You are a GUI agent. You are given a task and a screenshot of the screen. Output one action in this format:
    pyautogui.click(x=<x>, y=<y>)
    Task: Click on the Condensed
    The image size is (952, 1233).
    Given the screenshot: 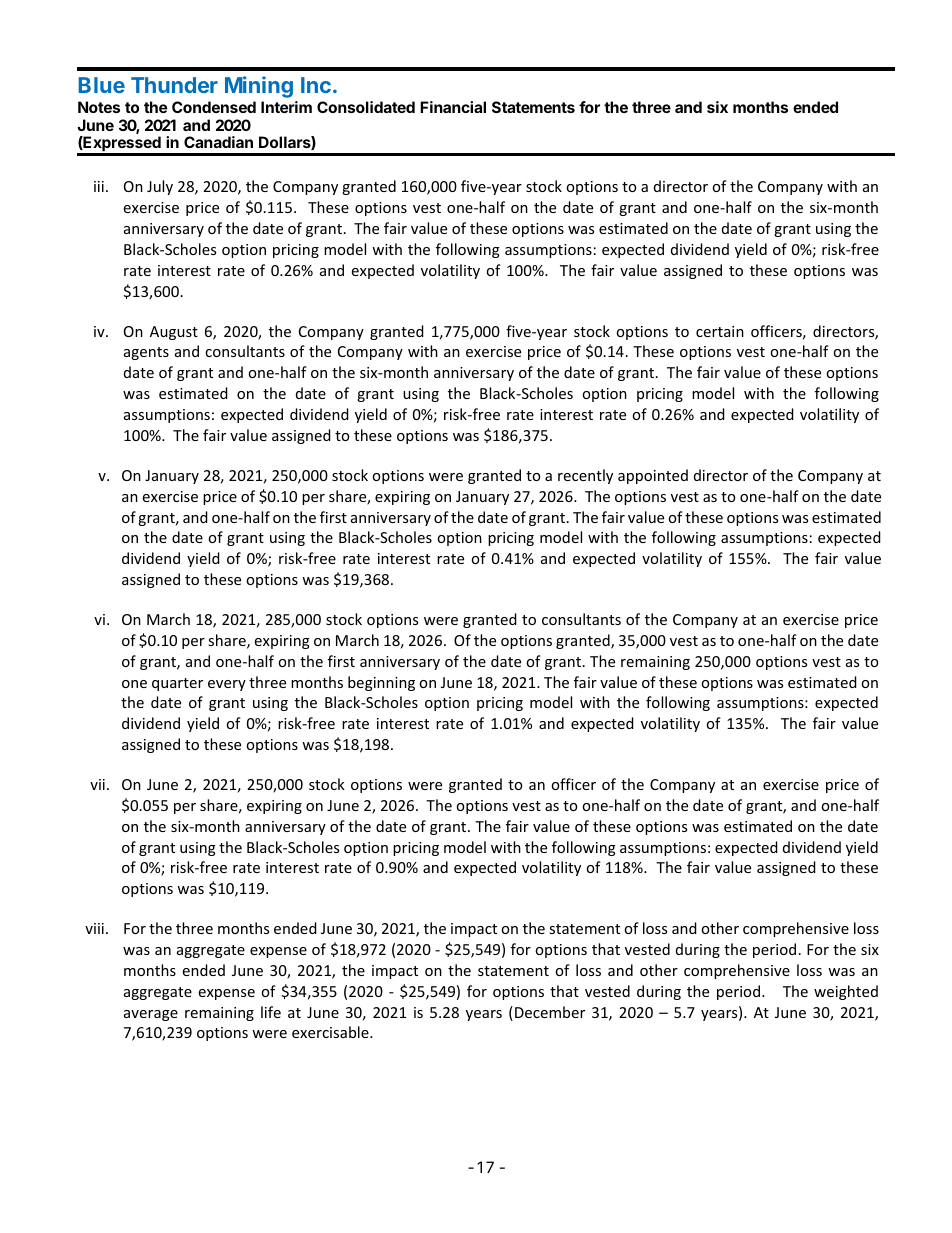 What is the action you would take?
    pyautogui.click(x=214, y=107)
